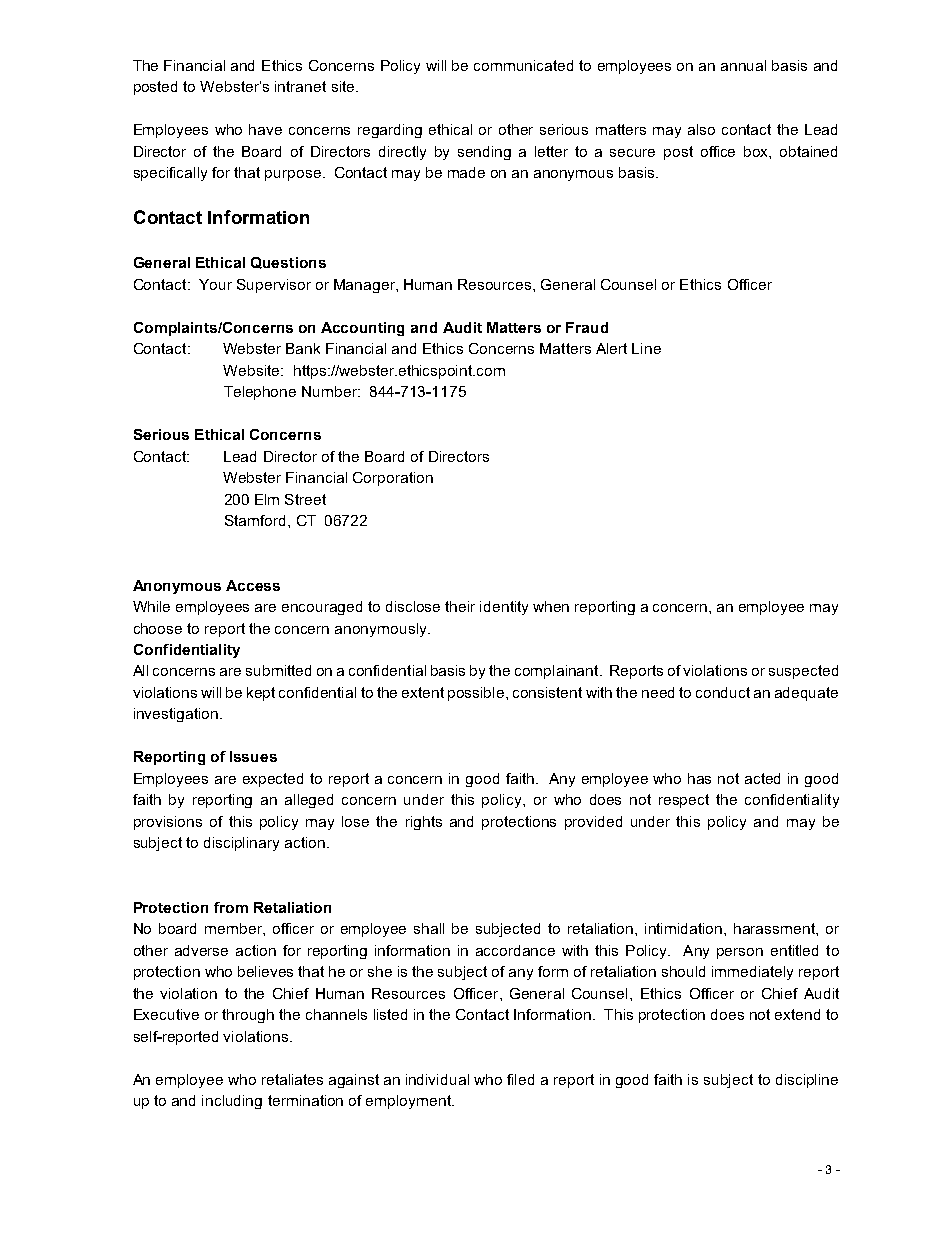 The image size is (952, 1233). Describe the element at coordinates (265, 129) in the page. I see `have` at that location.
